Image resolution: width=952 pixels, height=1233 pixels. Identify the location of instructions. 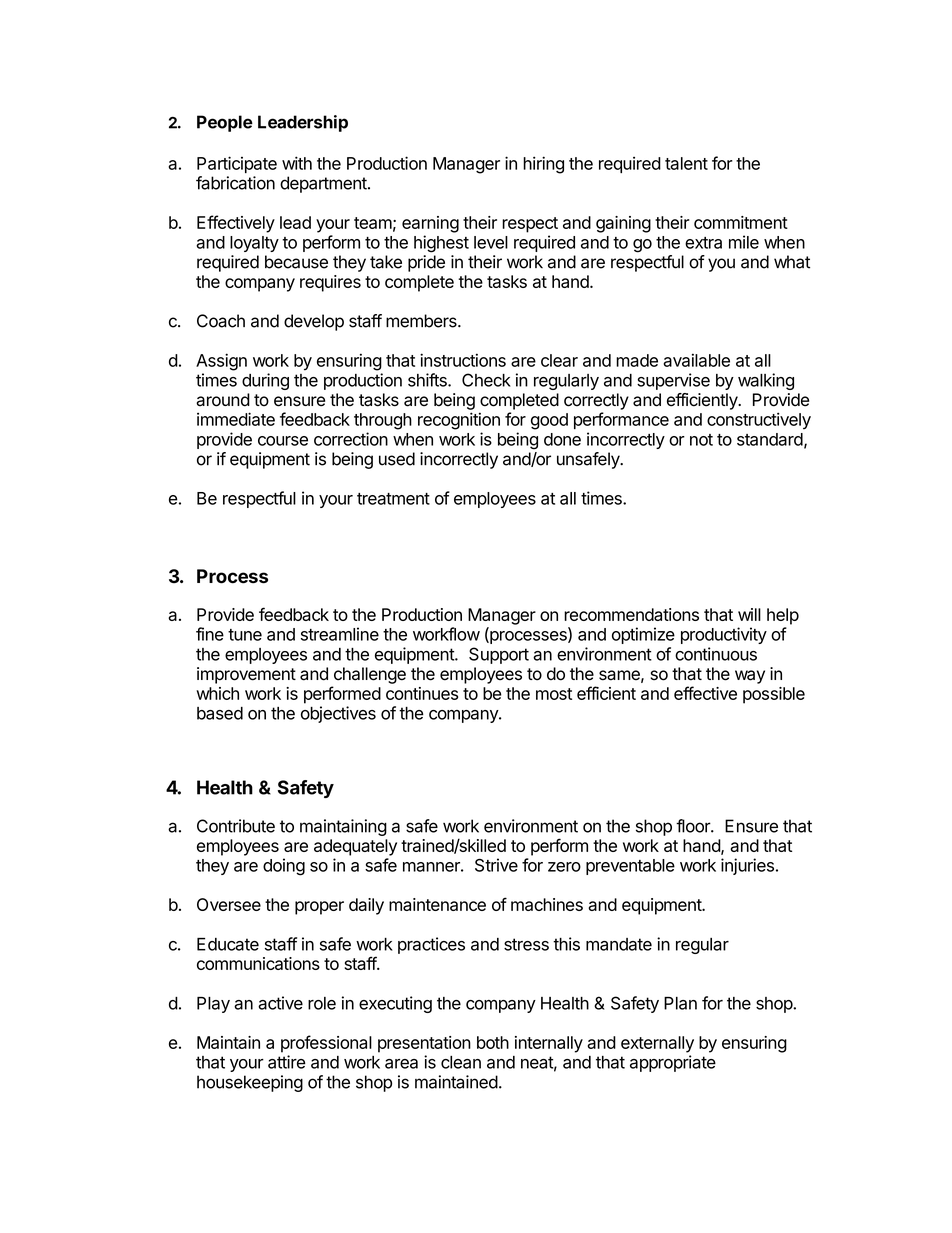
(463, 360).
